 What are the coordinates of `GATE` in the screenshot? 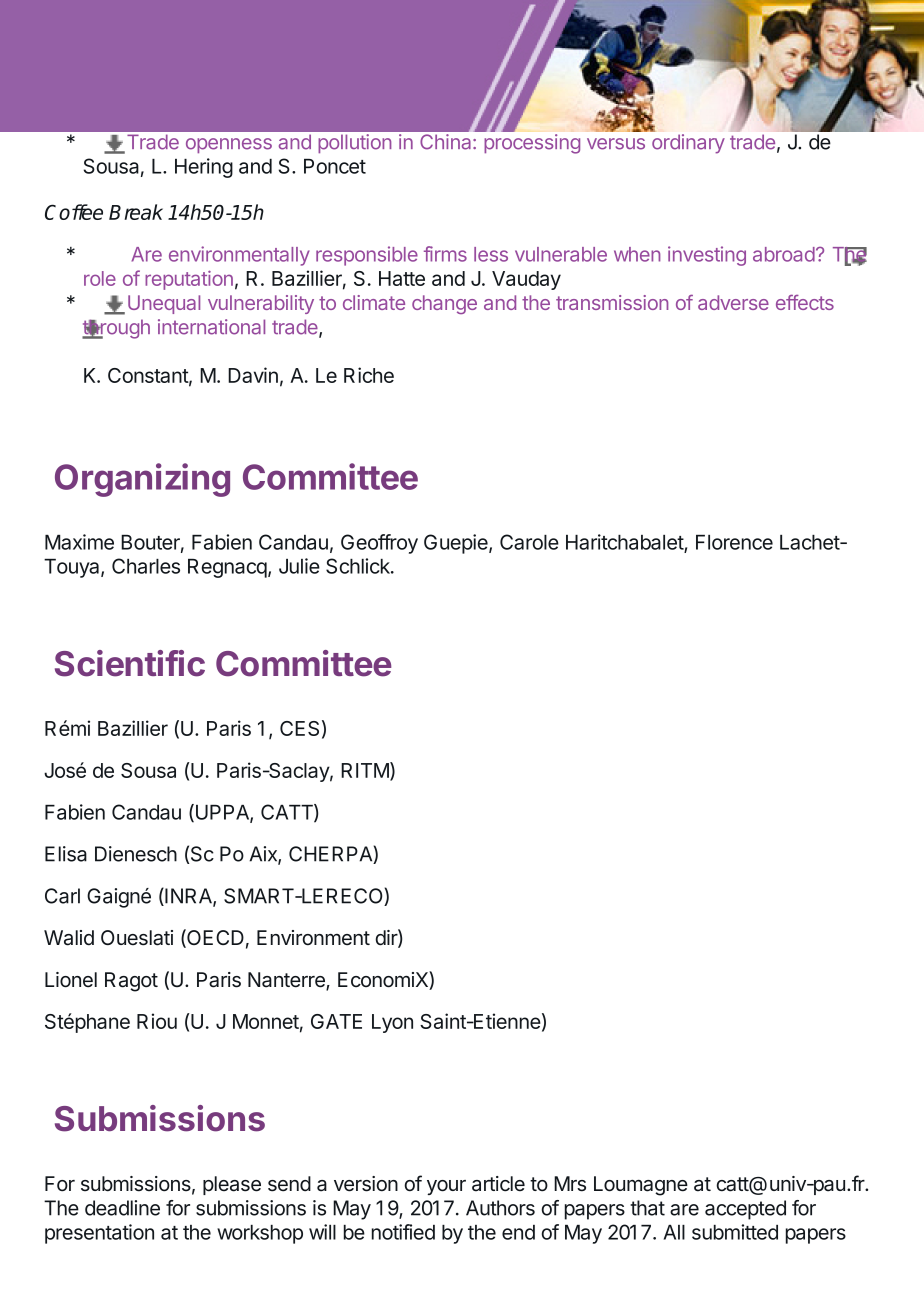 It's located at (336, 1021).
